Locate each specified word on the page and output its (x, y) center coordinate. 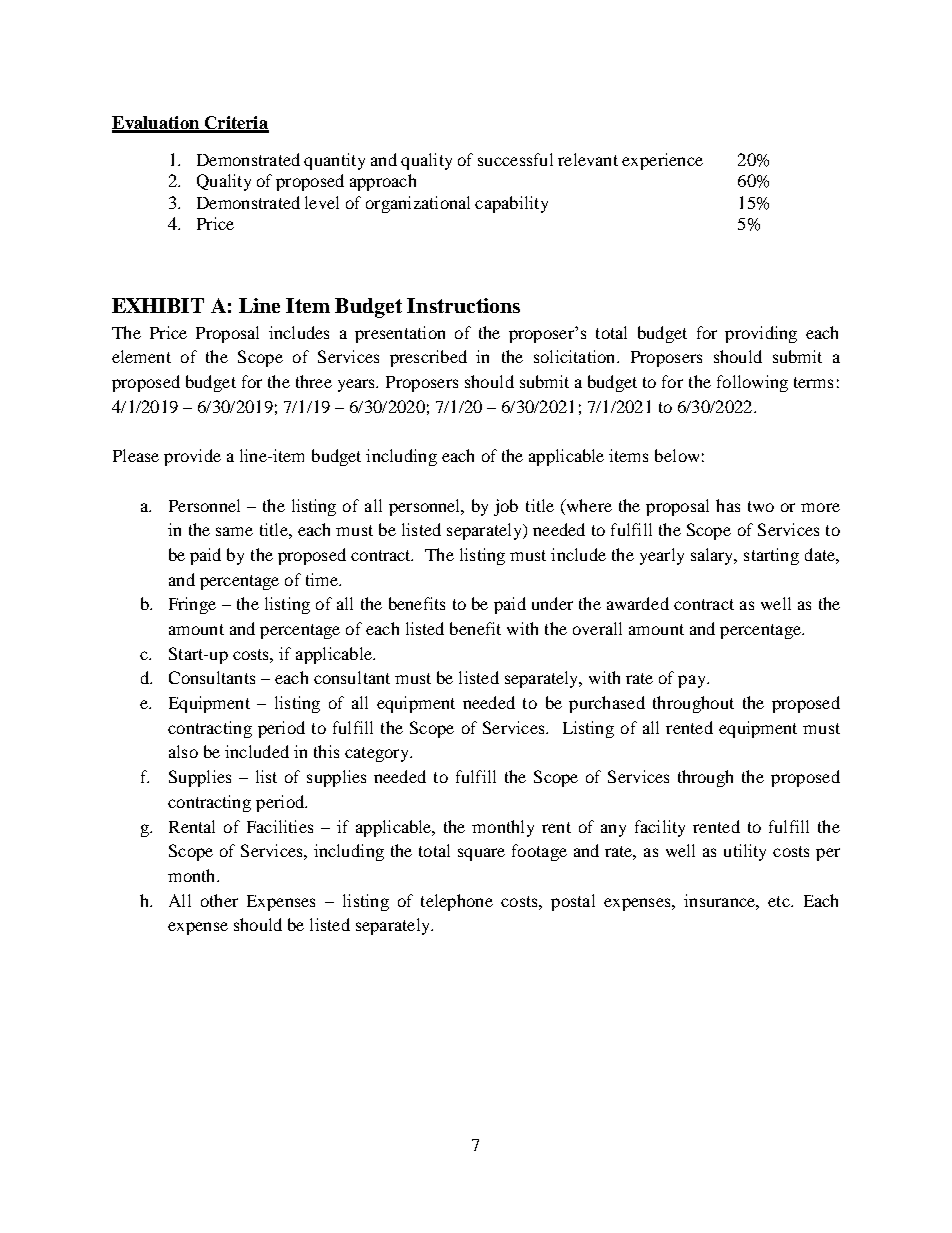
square (481, 854)
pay (693, 681)
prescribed (428, 358)
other (219, 900)
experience (662, 161)
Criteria (235, 124)
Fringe (192, 605)
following (752, 383)
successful (515, 159)
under (552, 603)
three (314, 381)
